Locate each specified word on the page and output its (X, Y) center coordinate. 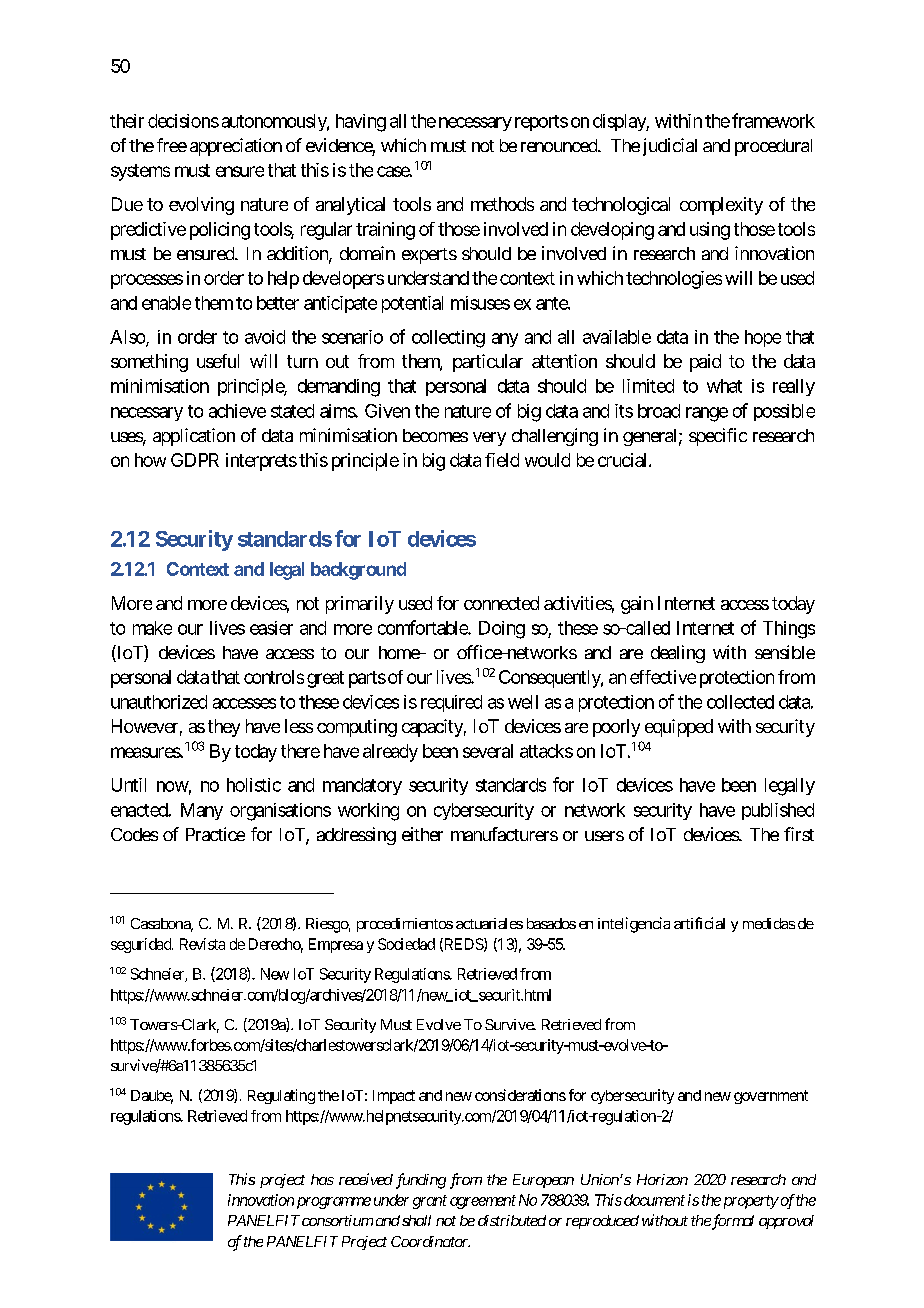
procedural (773, 147)
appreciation (236, 147)
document (653, 1200)
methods (502, 204)
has (322, 1179)
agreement (483, 1202)
